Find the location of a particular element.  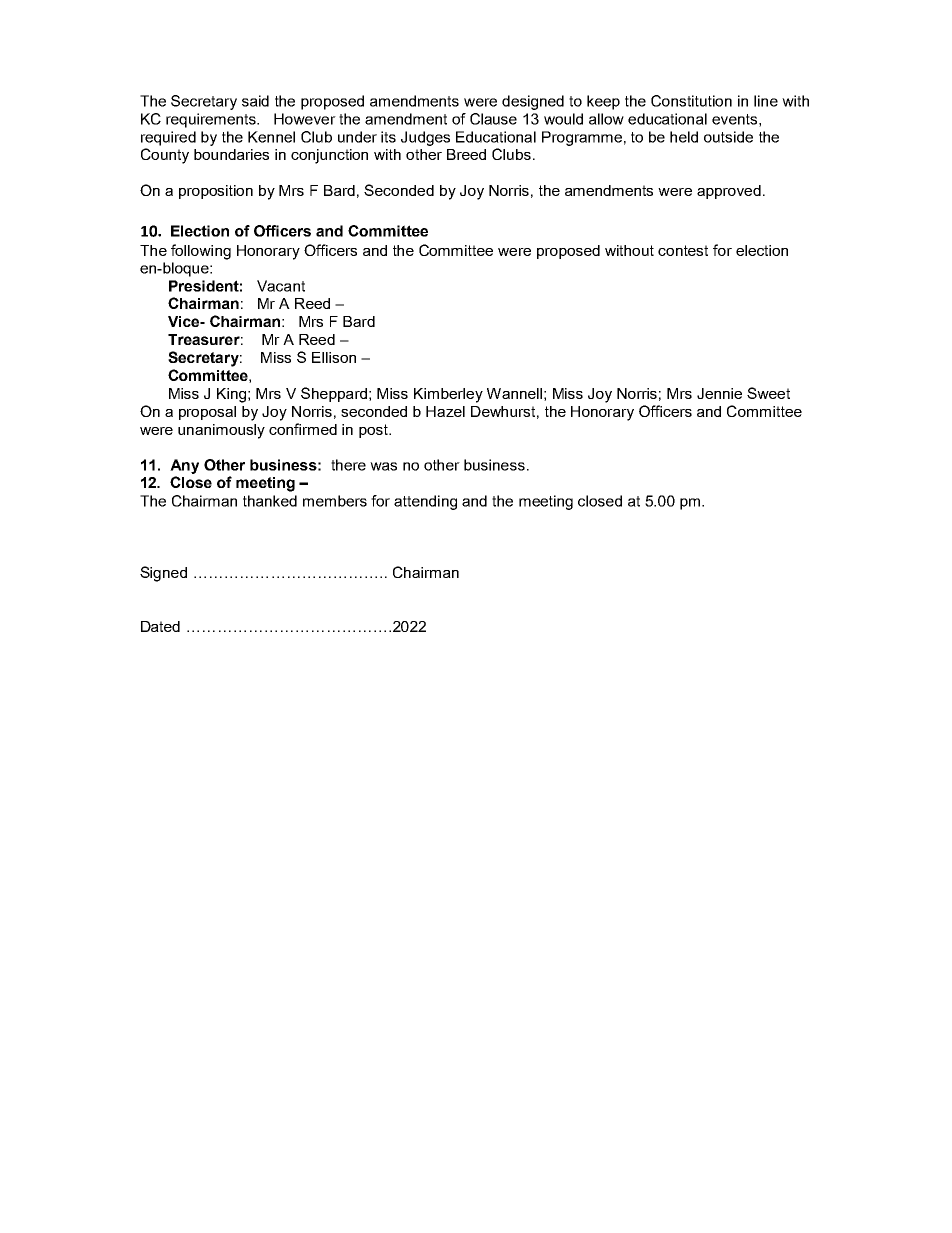

attending is located at coordinates (425, 502).
